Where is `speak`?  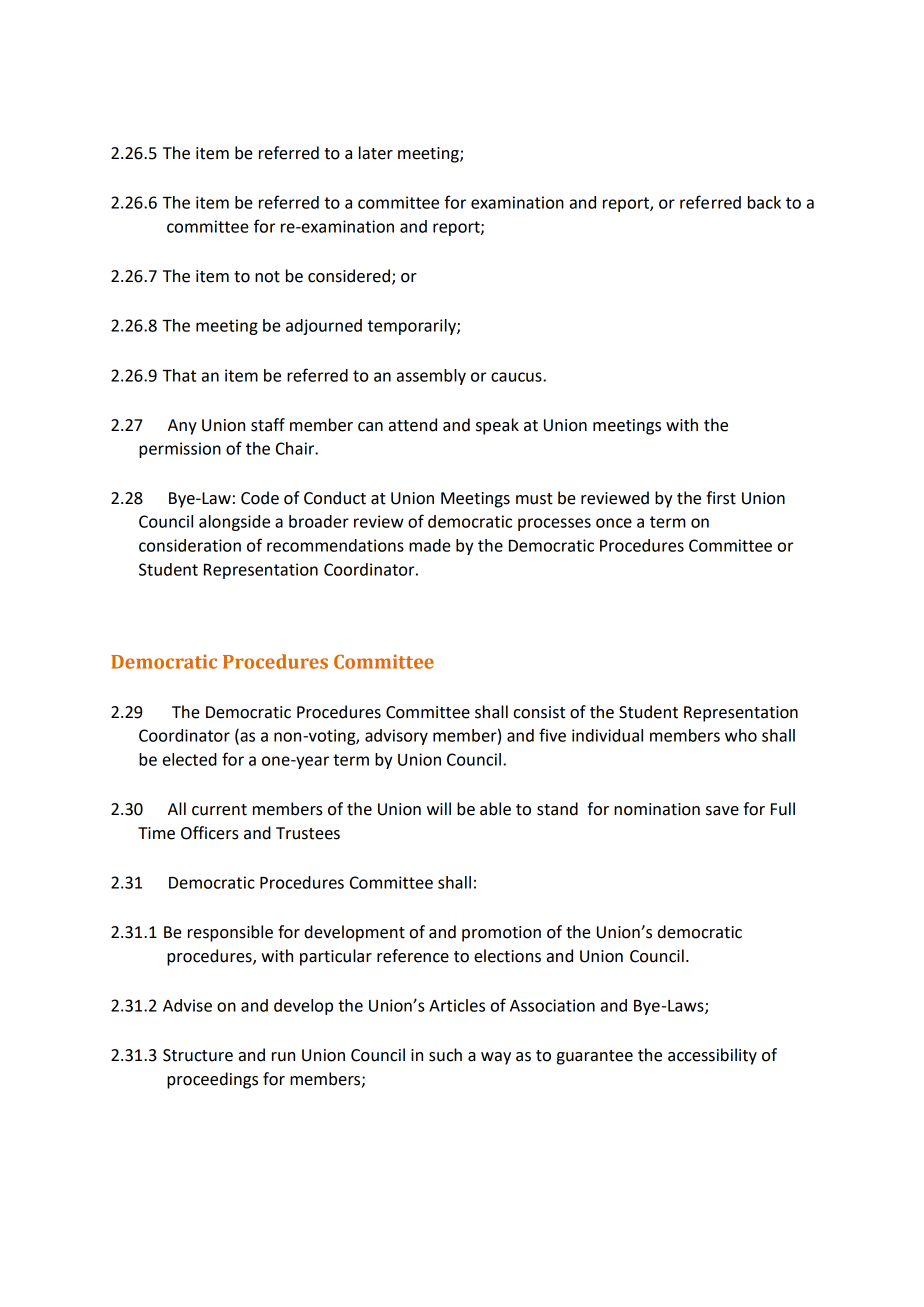
speak is located at coordinates (497, 426).
